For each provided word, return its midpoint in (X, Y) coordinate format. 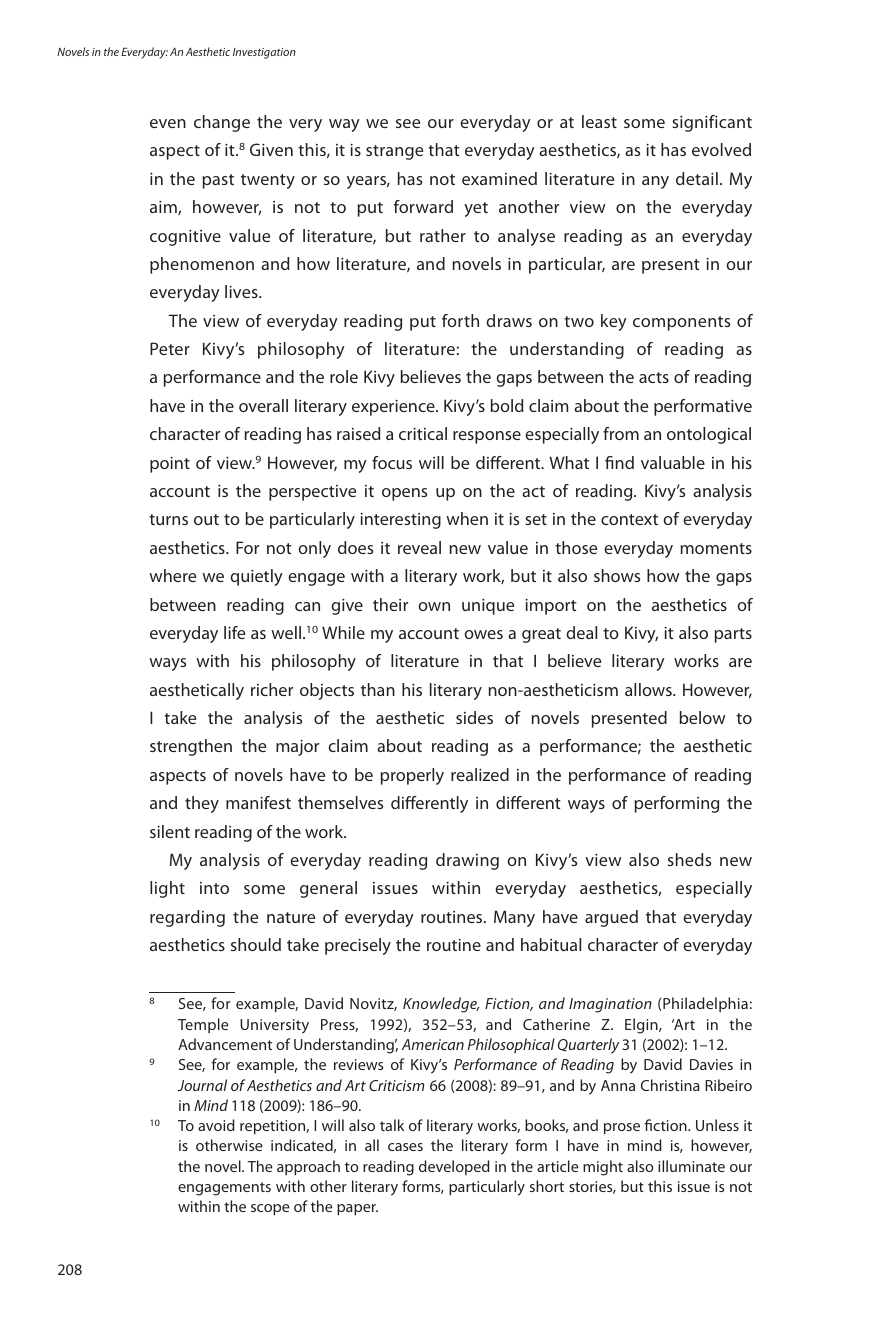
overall (263, 405)
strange (394, 152)
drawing (467, 861)
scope (270, 1209)
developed (454, 1167)
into (214, 888)
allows (649, 689)
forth (460, 320)
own (434, 606)
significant (712, 123)
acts (654, 377)
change (222, 123)
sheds (689, 859)
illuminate (691, 1166)
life (234, 632)
